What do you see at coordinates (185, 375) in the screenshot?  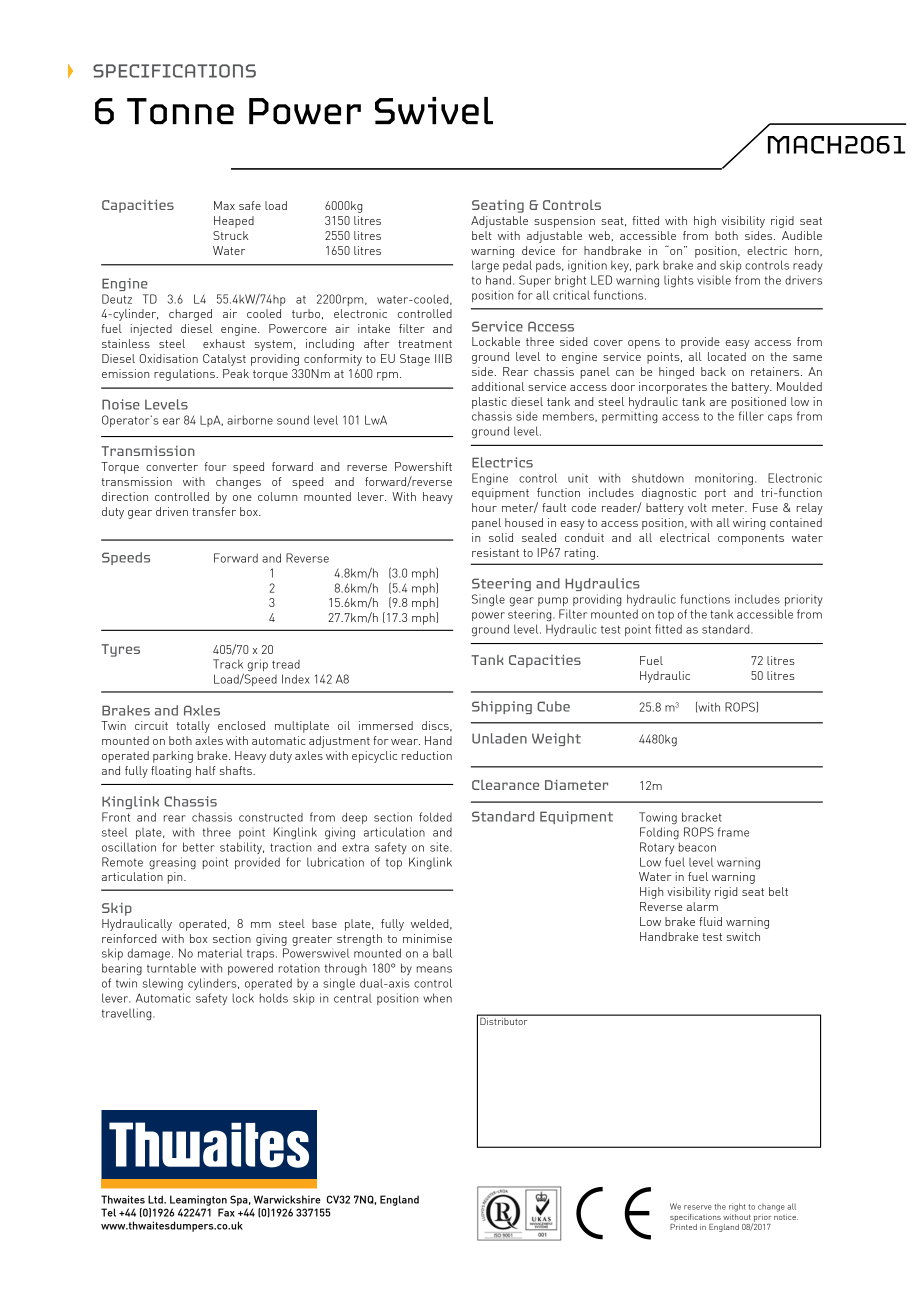 I see `regulations` at bounding box center [185, 375].
